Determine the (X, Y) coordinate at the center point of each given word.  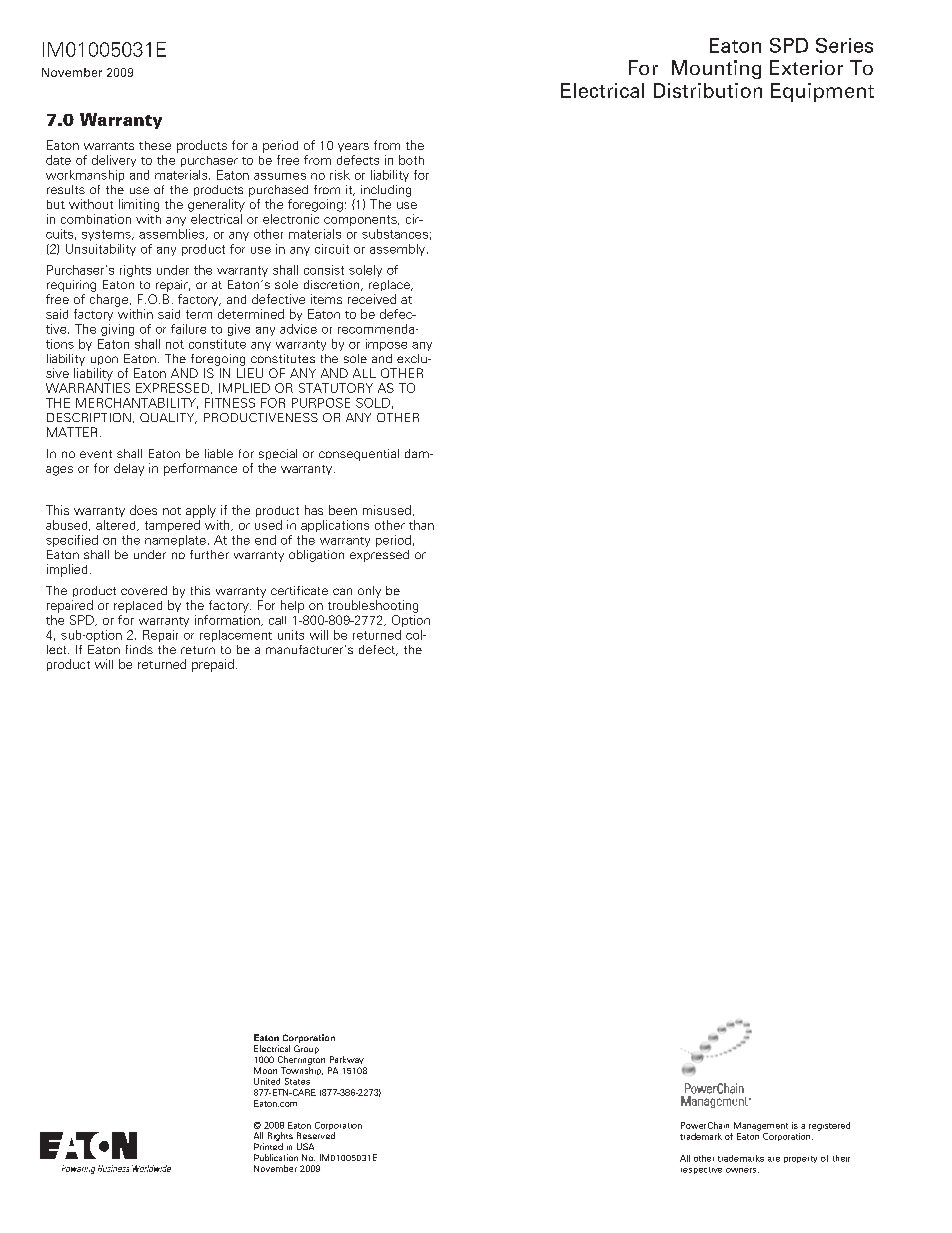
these (155, 145)
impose (386, 345)
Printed (268, 1146)
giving (117, 330)
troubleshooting (373, 606)
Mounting (716, 69)
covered (144, 590)
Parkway (347, 1060)
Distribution (708, 90)
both (411, 160)
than (421, 525)
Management (761, 1126)
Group (306, 1049)
